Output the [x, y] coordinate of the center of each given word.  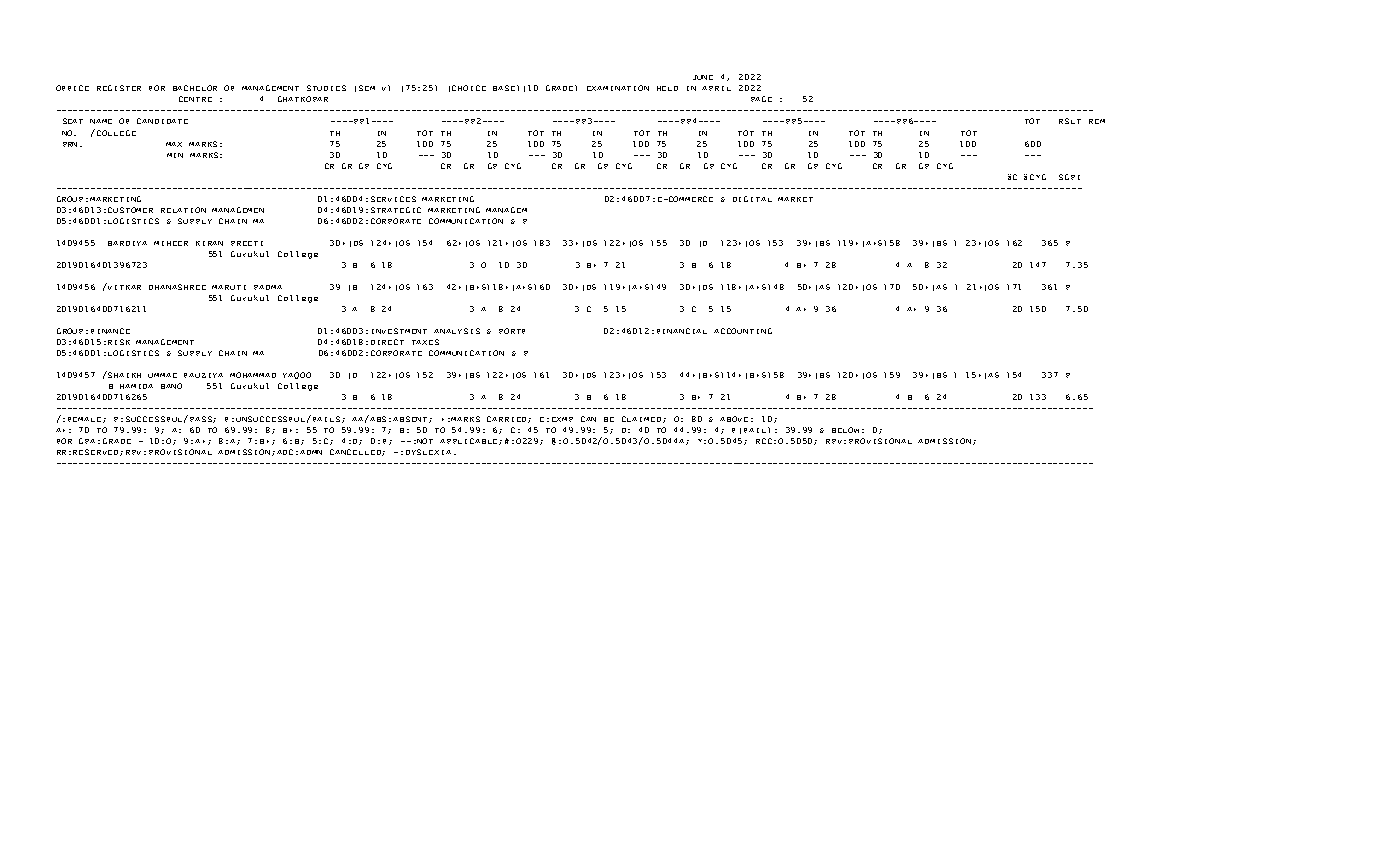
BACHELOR [195, 88]
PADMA [268, 287]
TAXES [425, 342]
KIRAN [209, 243]
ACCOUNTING [743, 331]
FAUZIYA [203, 375]
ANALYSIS [457, 331]
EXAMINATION [618, 88]
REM [1097, 121]
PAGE [761, 99]
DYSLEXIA [430, 452]
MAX [174, 144]
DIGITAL [752, 199]
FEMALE [86, 420]
